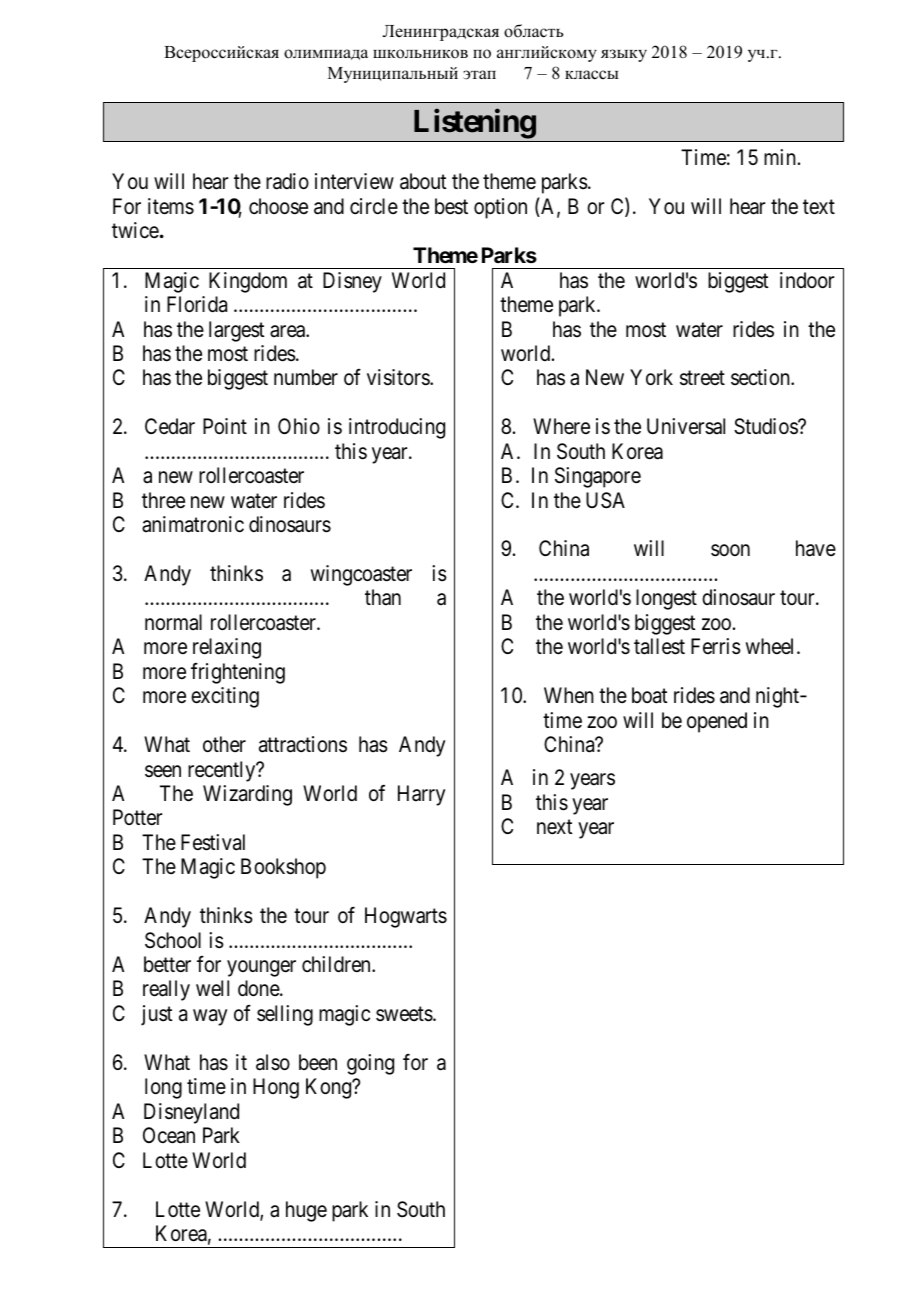  Describe the element at coordinates (171, 206) in the page. I see `items` at that location.
